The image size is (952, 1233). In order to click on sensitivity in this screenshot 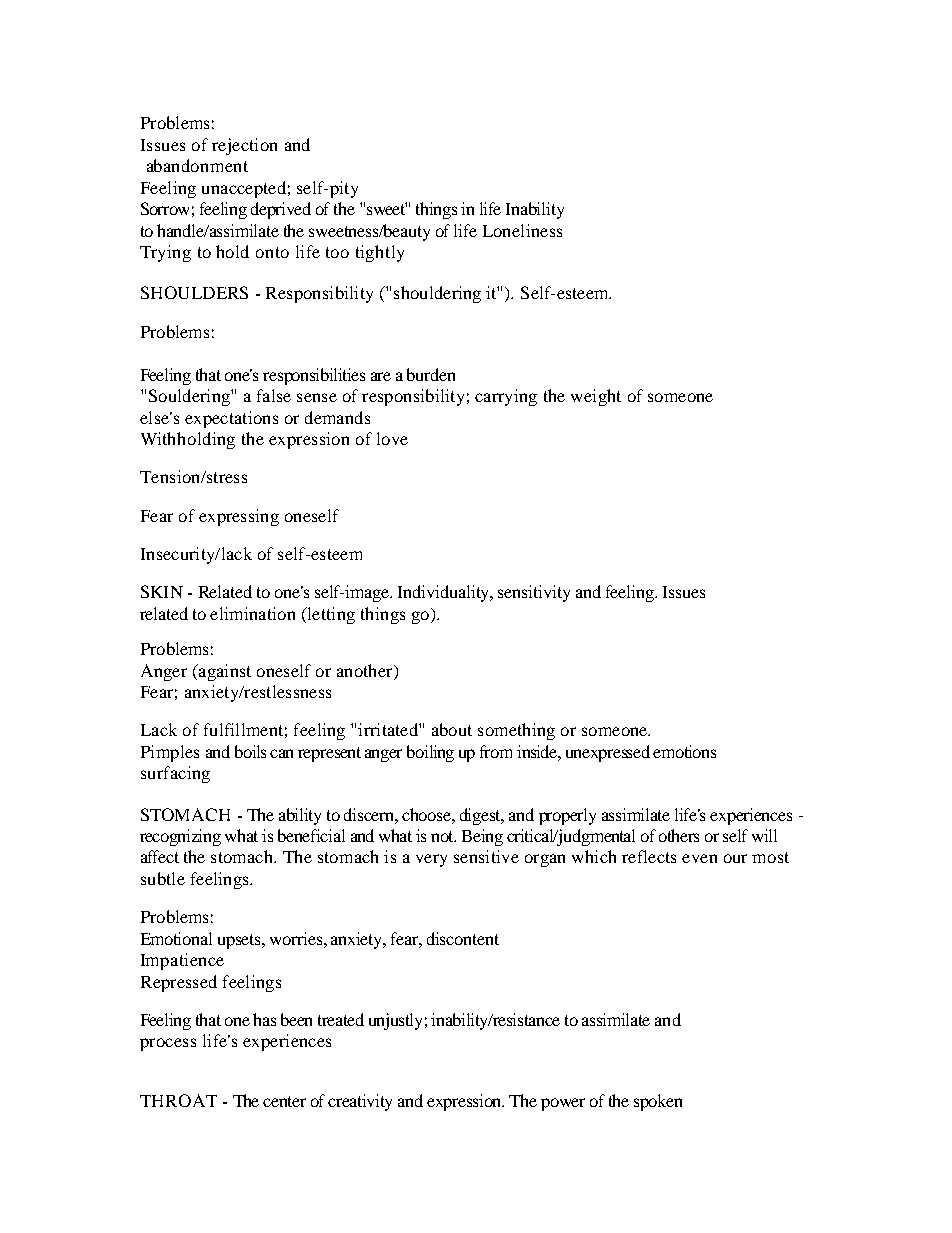, I will do `click(534, 593)`.
